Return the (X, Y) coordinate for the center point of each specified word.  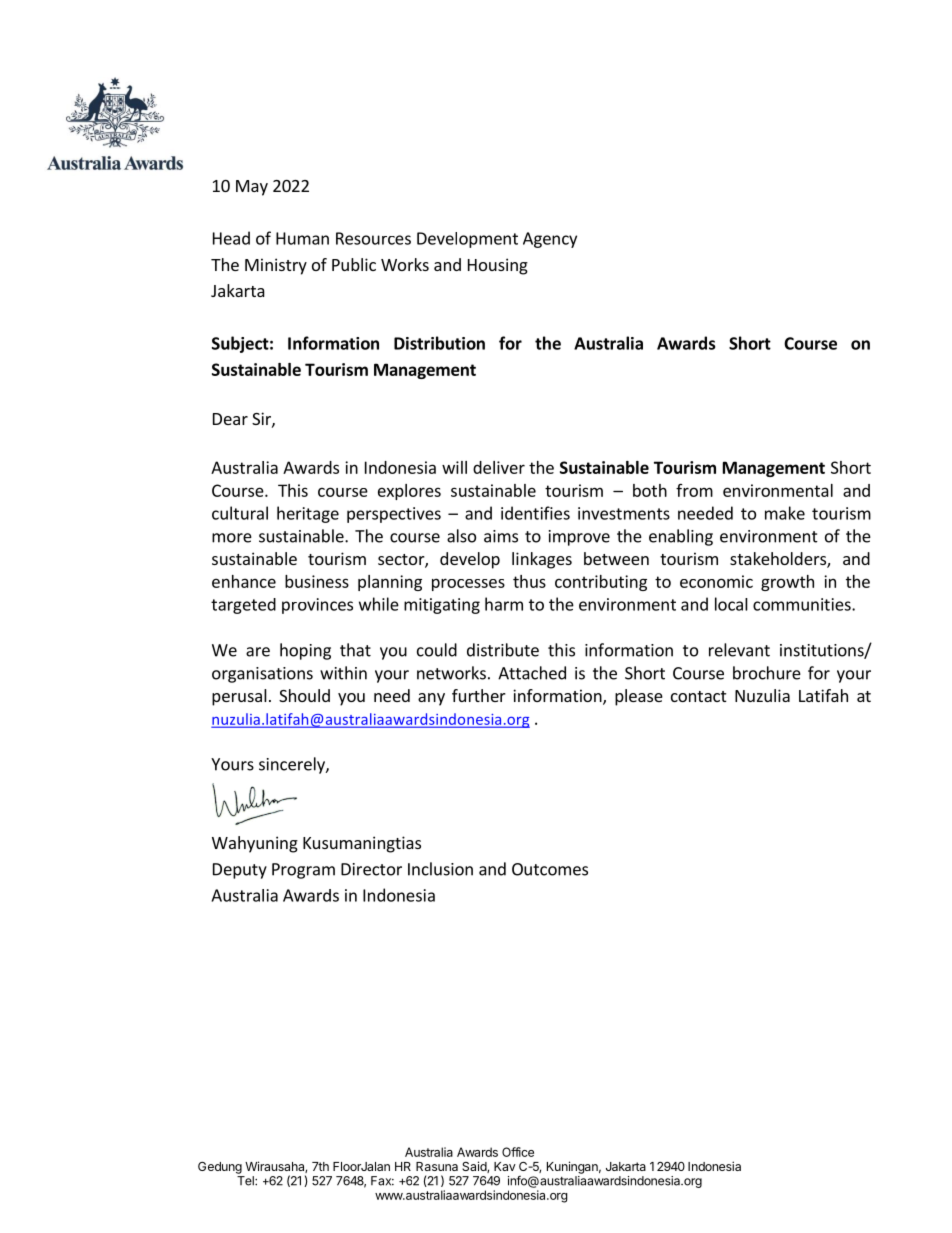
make (785, 513)
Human (302, 238)
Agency (550, 240)
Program (303, 871)
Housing (498, 266)
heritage (308, 514)
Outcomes (550, 869)
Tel (246, 1181)
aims (501, 536)
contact (698, 696)
